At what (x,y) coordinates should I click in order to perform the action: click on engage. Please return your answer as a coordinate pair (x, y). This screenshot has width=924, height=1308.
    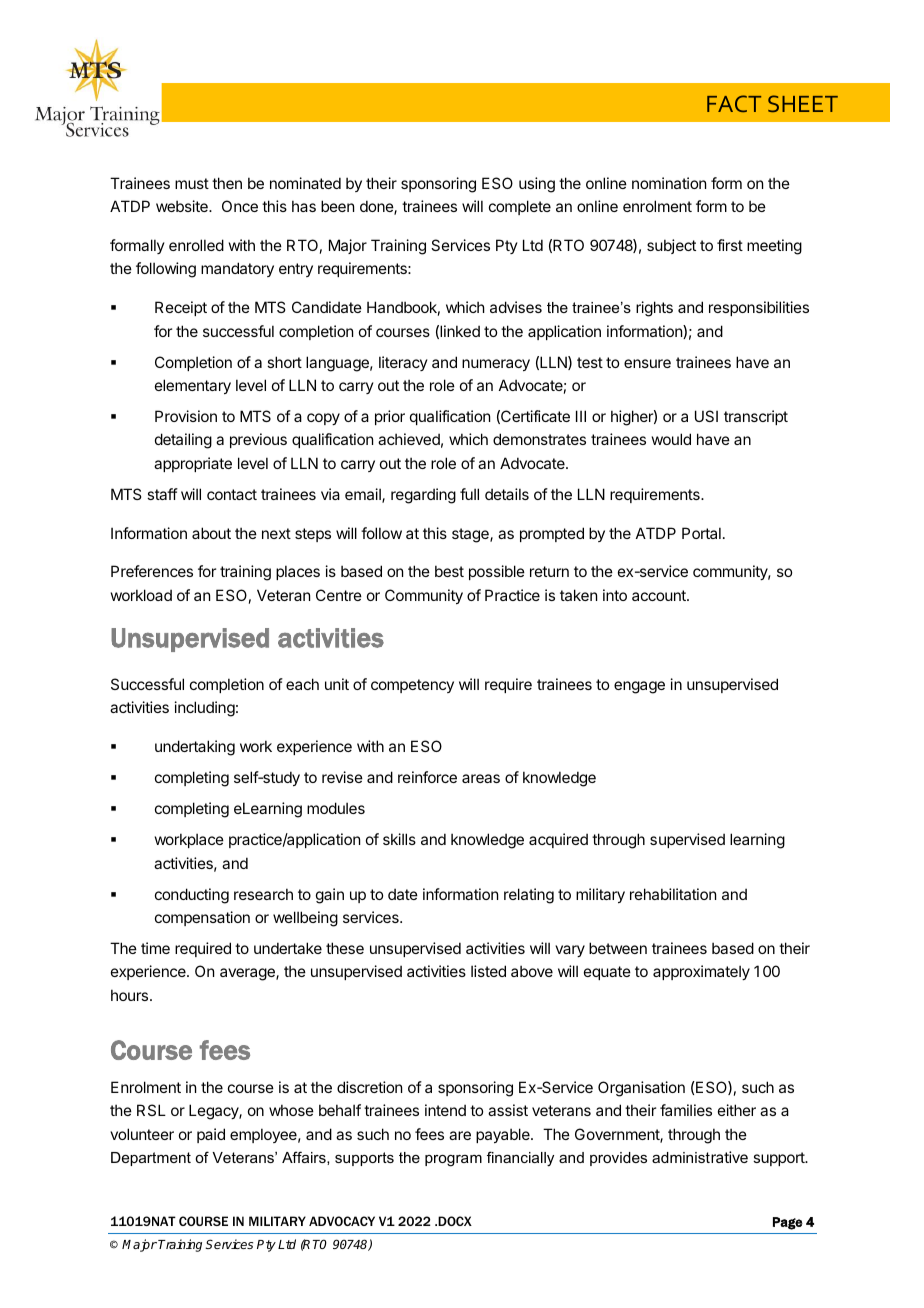
    Looking at the image, I should click on (639, 687).
